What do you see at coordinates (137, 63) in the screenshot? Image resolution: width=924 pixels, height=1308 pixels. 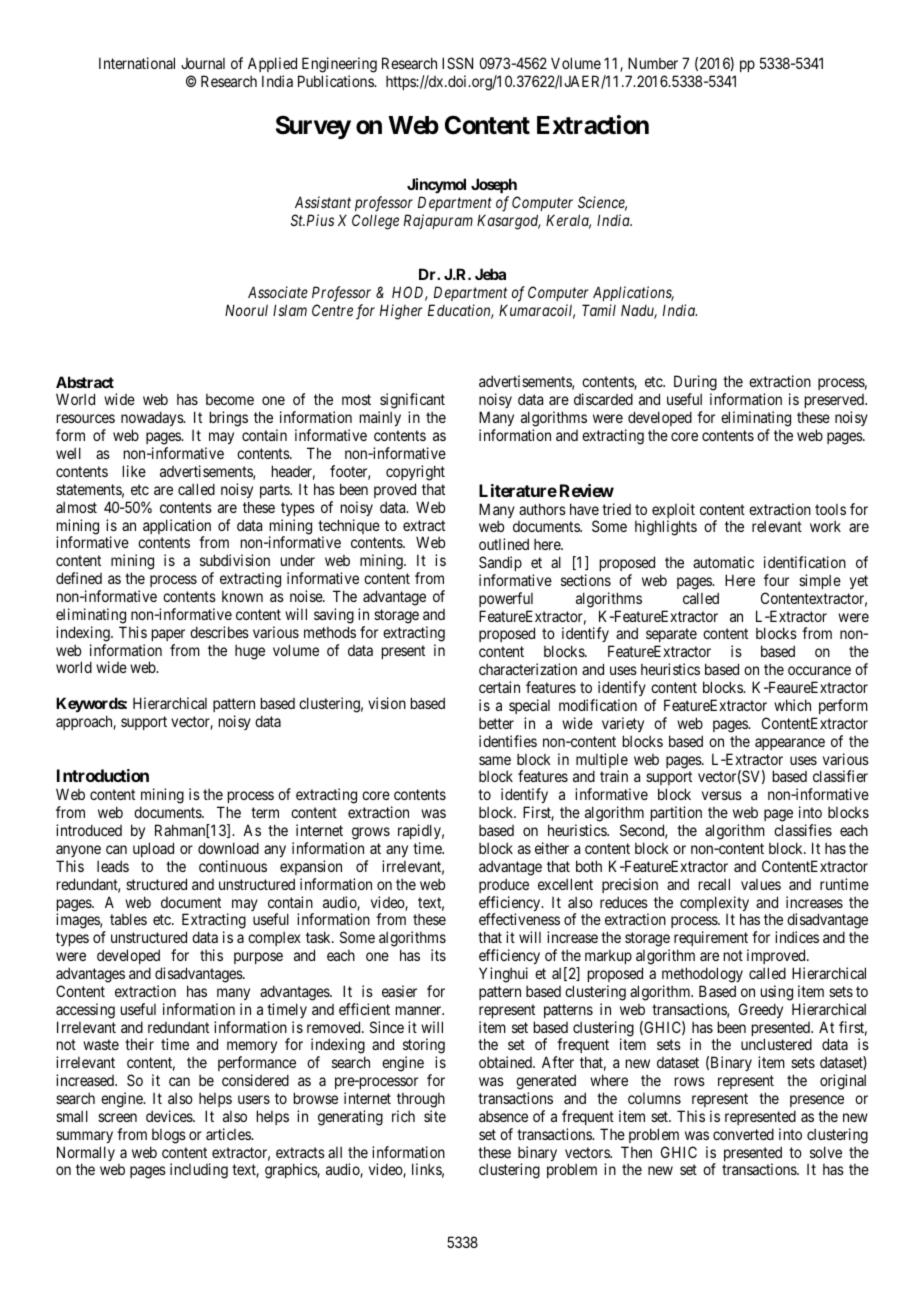 I see `International` at bounding box center [137, 63].
